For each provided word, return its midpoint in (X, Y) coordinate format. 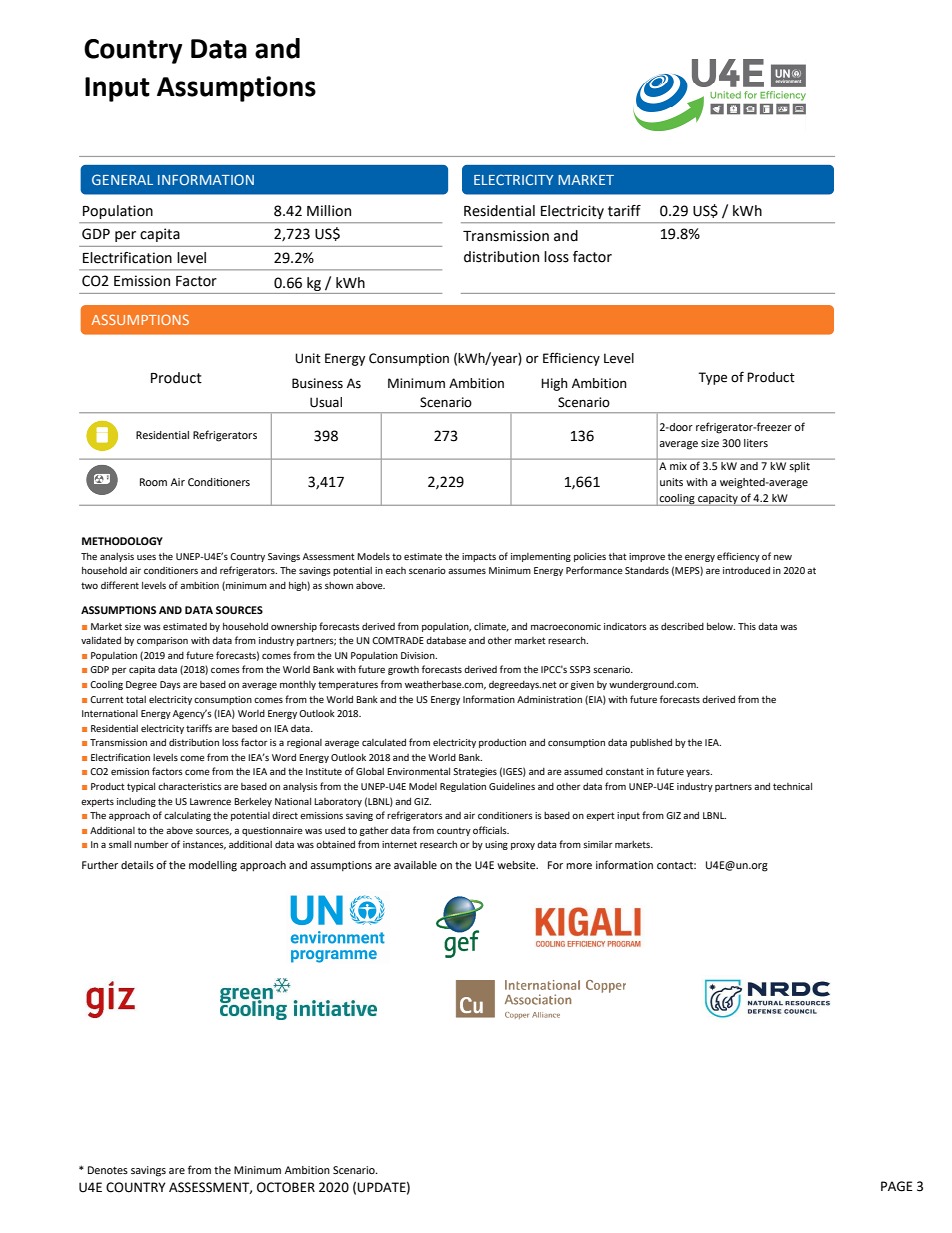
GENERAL (122, 179)
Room (153, 482)
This (747, 626)
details (137, 865)
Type (712, 378)
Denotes (108, 1170)
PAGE (897, 1186)
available (415, 865)
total (136, 699)
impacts (479, 557)
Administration (549, 699)
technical (792, 786)
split (800, 466)
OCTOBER (286, 1187)
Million (329, 211)
